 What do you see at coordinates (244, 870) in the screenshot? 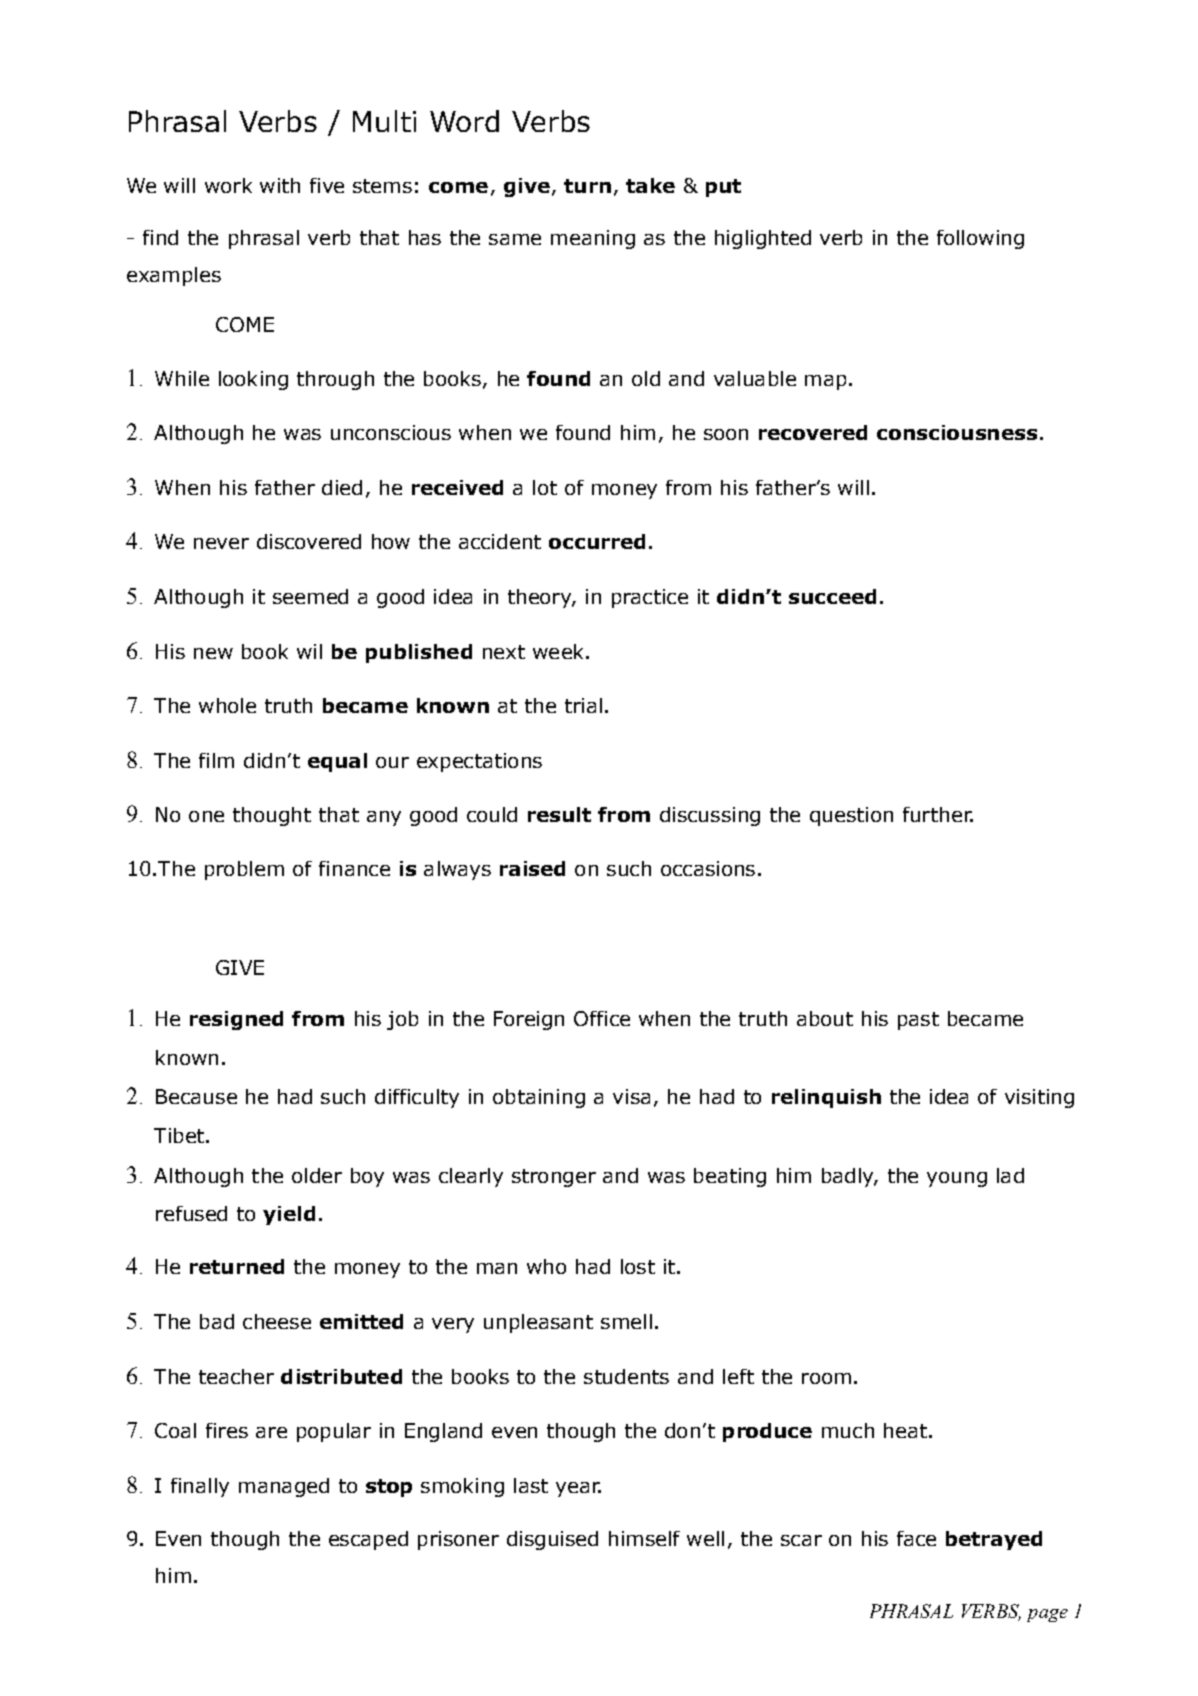
I see `problem` at bounding box center [244, 870].
